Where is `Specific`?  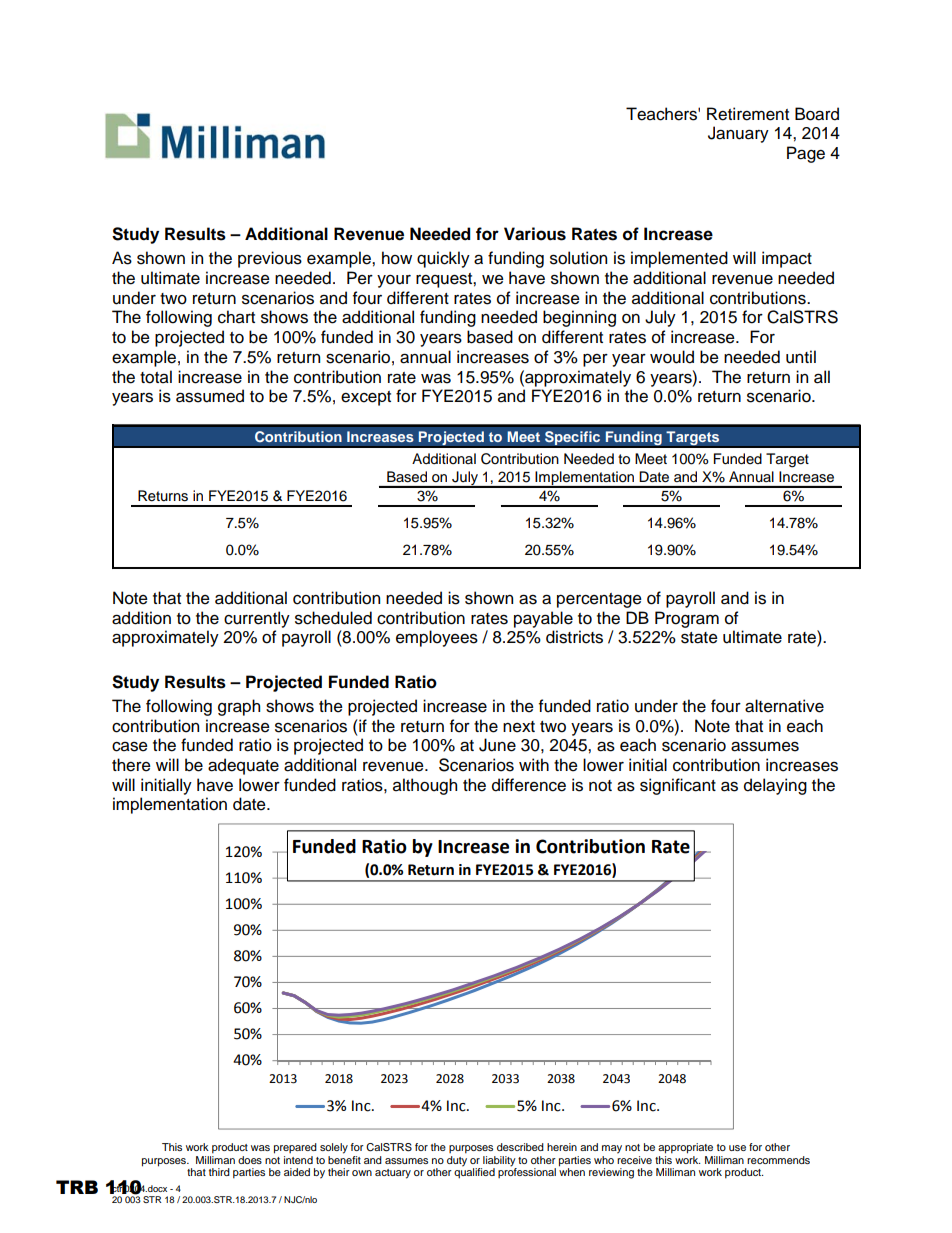
Specific is located at coordinates (572, 438).
